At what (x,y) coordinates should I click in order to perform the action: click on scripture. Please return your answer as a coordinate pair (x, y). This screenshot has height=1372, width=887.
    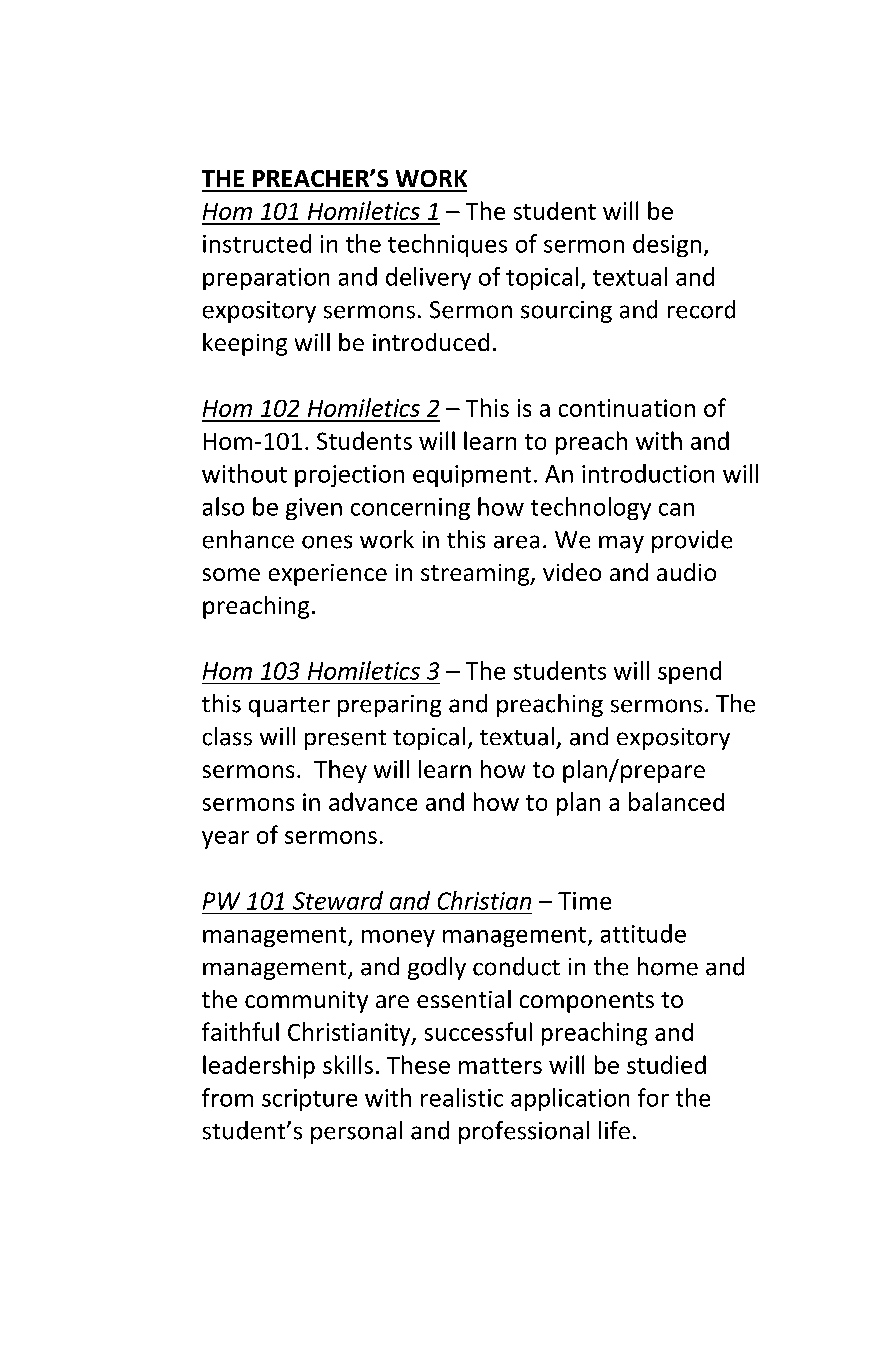
    Looking at the image, I should click on (309, 1100).
